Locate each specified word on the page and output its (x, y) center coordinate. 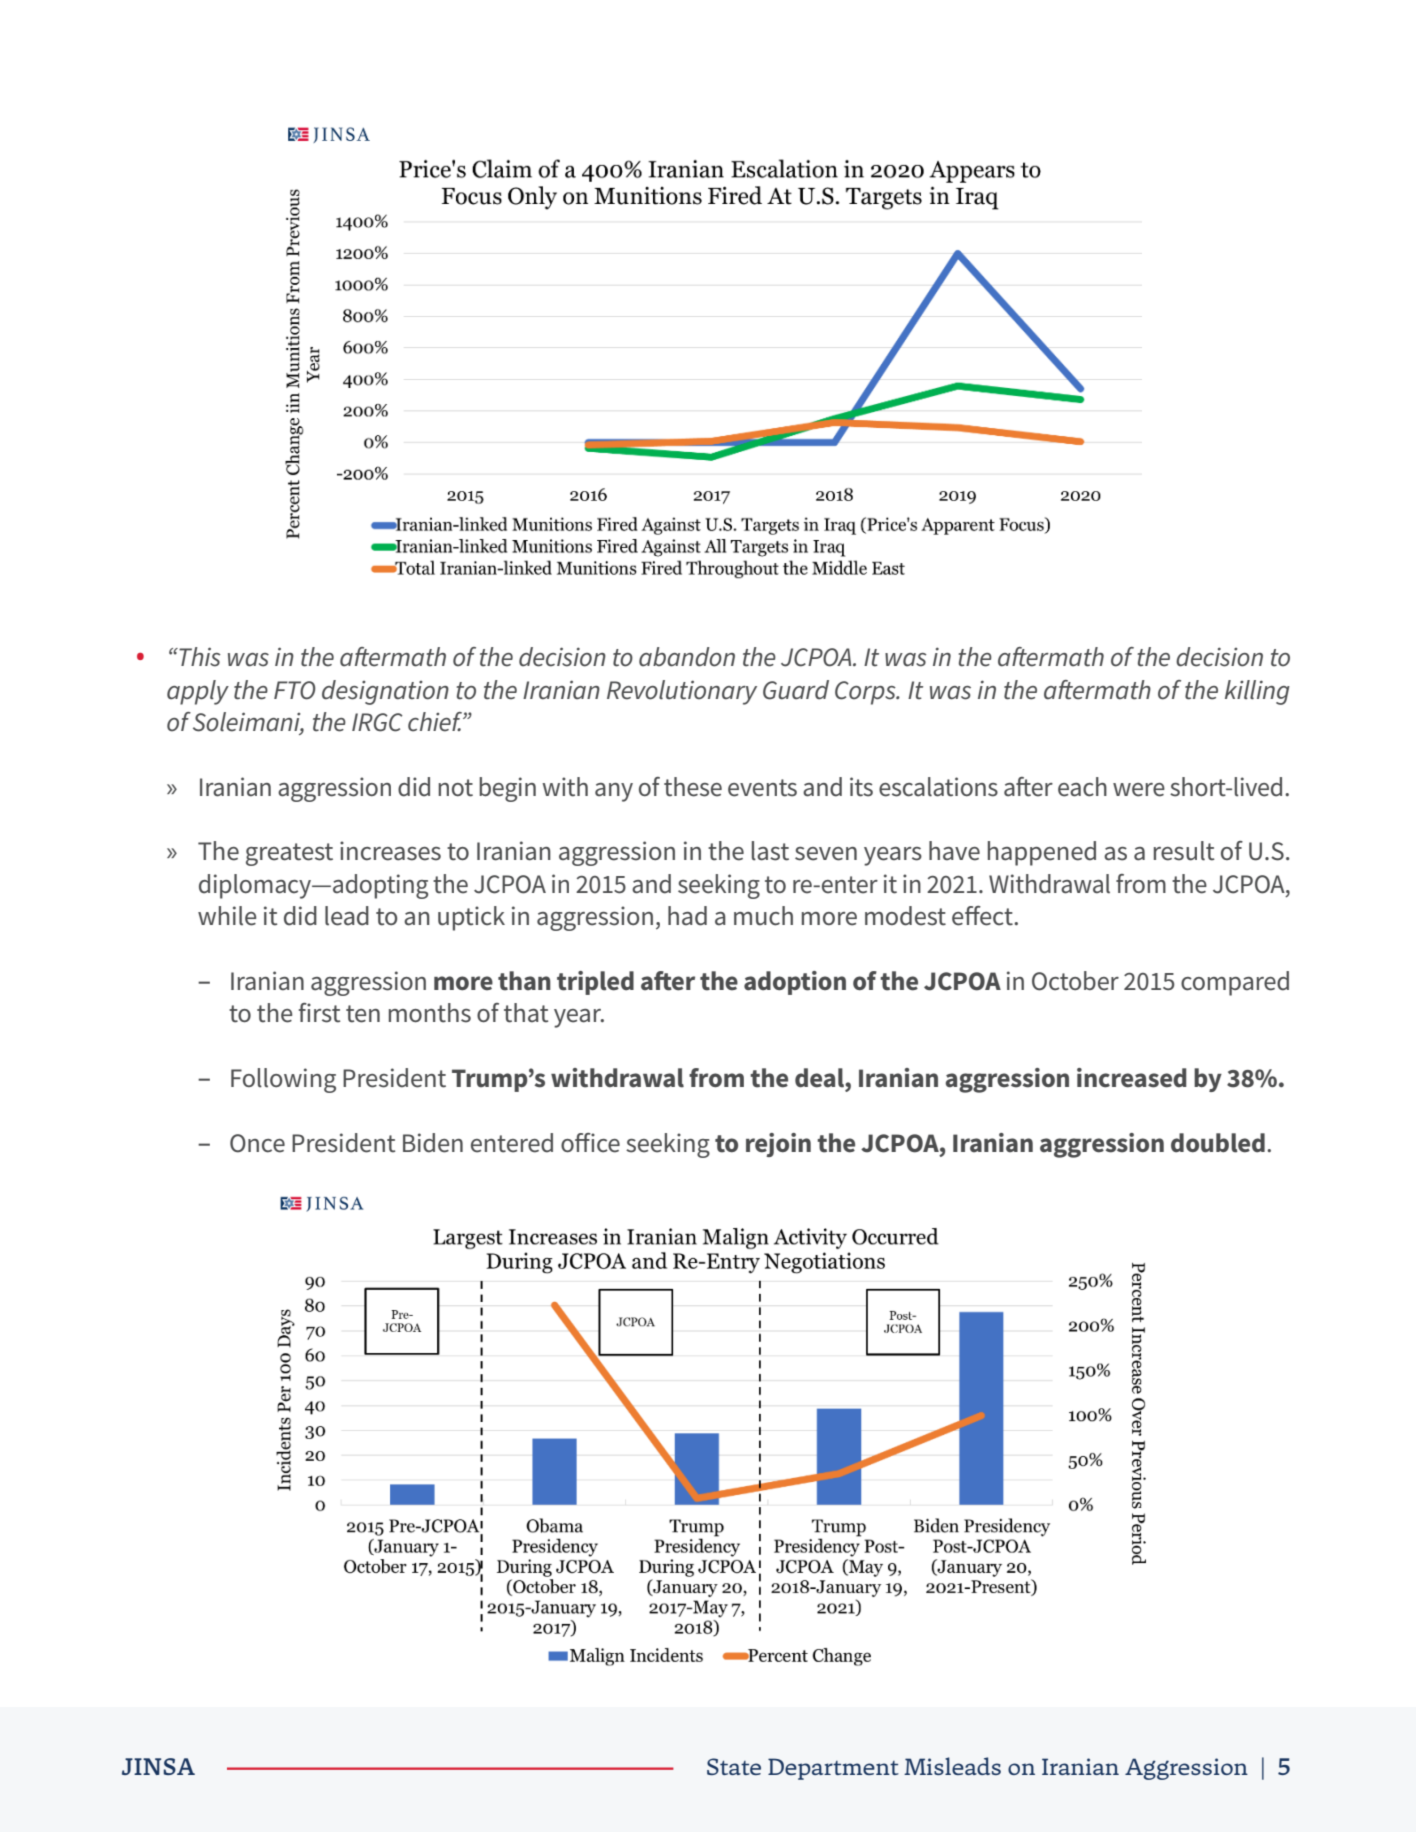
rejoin (778, 1145)
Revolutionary (682, 692)
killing (1257, 692)
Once (257, 1143)
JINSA (158, 1766)
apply (198, 692)
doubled (1218, 1143)
